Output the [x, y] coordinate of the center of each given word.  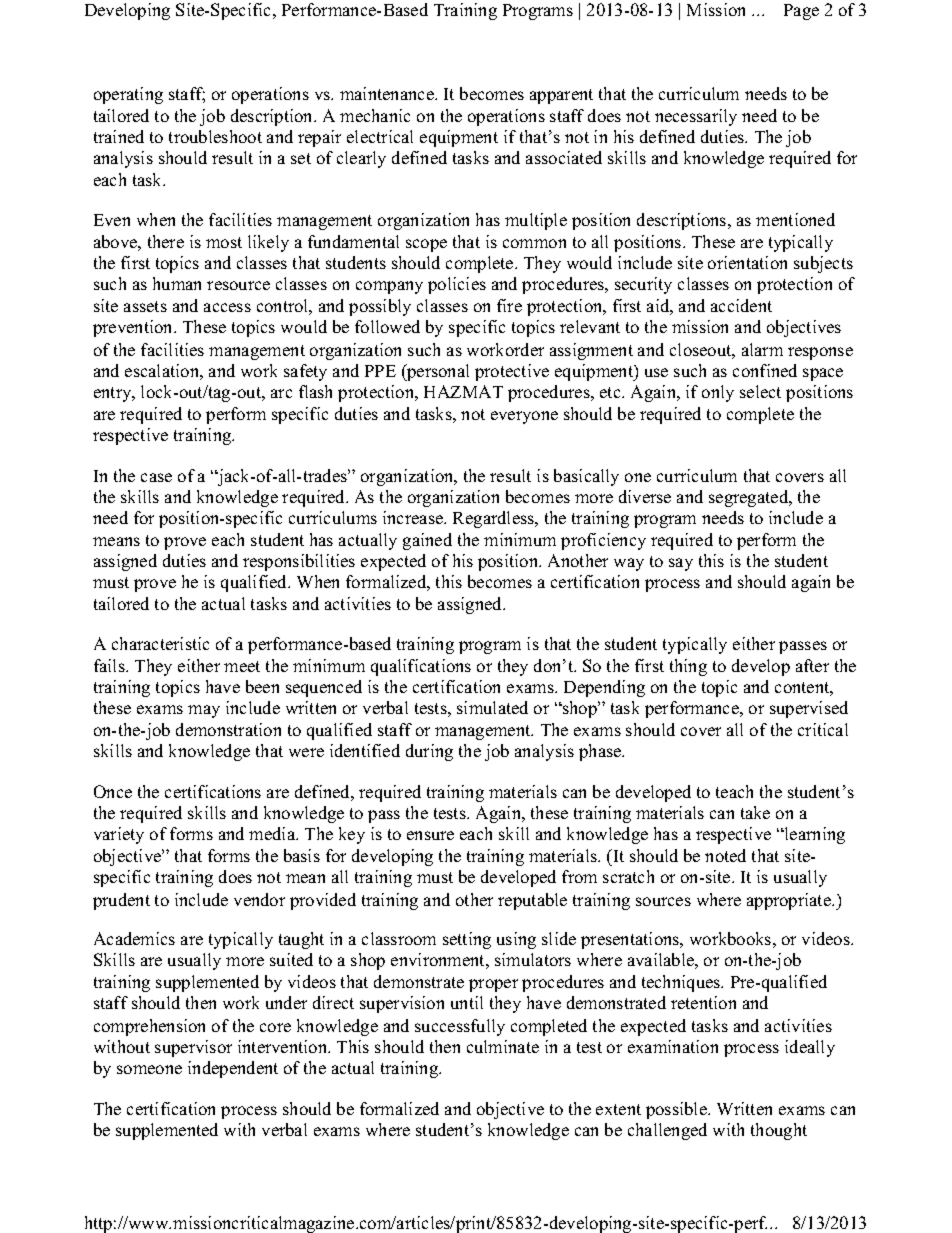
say [681, 564]
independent [233, 1069]
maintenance [388, 93]
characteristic [160, 643]
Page [801, 12]
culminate [503, 1046]
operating [128, 95]
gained [427, 541]
